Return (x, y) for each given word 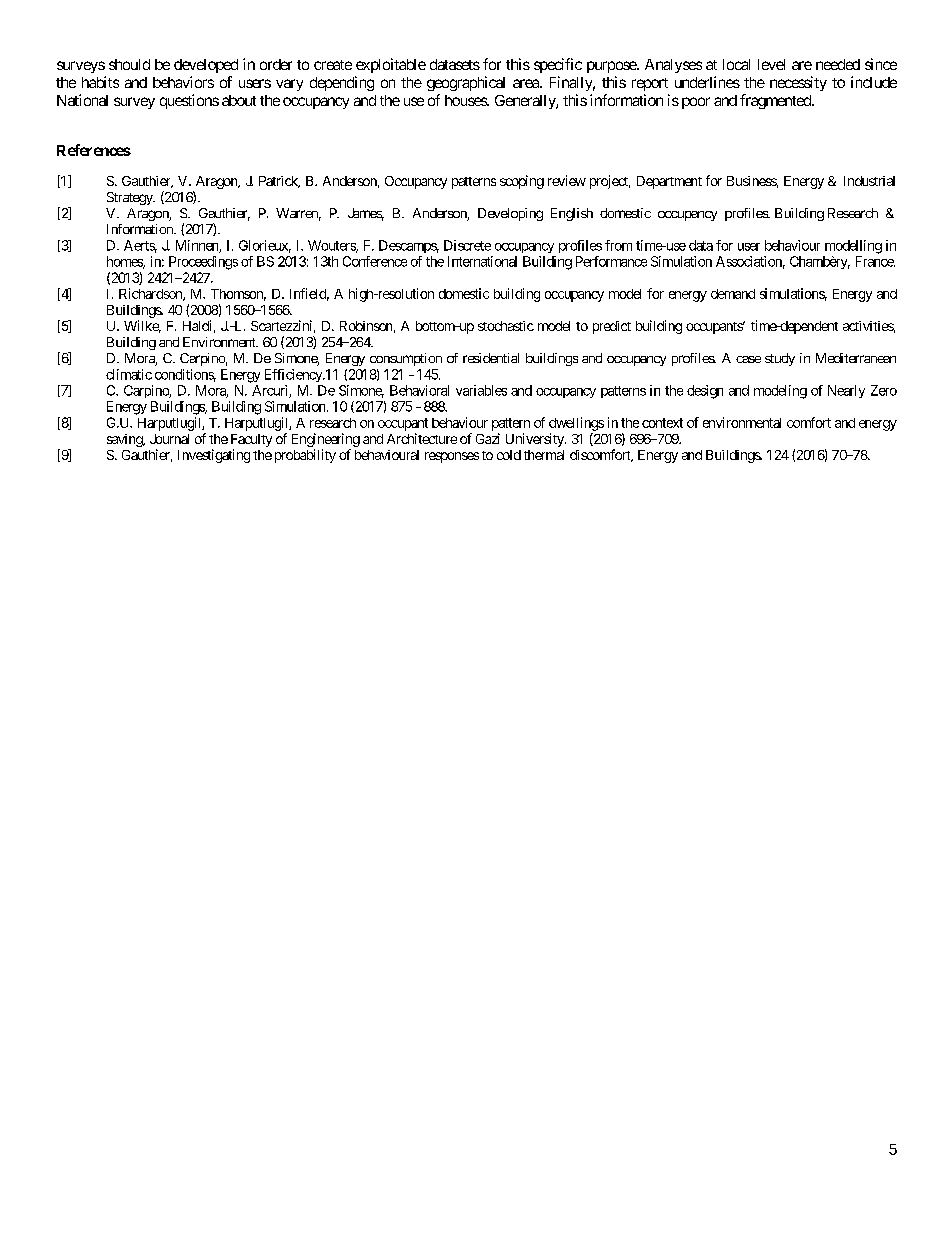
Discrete (467, 245)
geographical (466, 83)
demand (733, 294)
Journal (169, 439)
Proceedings (203, 263)
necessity (798, 83)
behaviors (183, 82)
